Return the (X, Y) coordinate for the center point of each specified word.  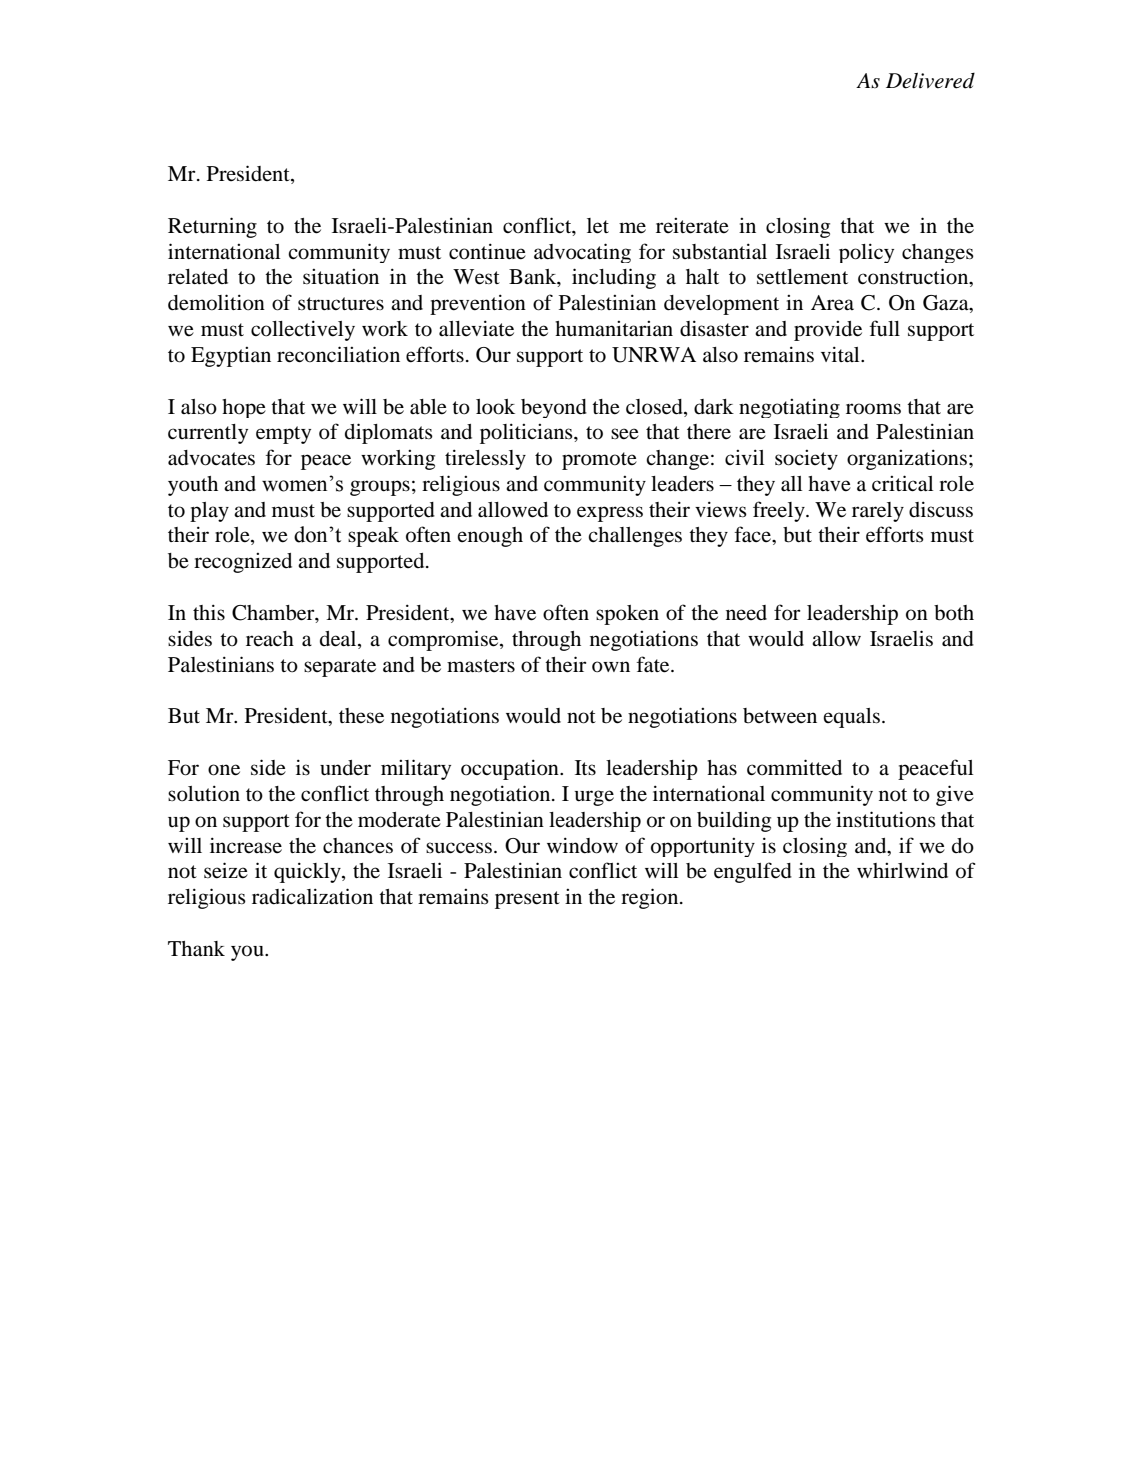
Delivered (930, 81)
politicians (527, 433)
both (954, 613)
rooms (873, 409)
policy (866, 253)
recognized (243, 563)
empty (283, 435)
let (598, 226)
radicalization (312, 896)
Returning (212, 227)
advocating (582, 253)
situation (341, 277)
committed (794, 767)
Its (585, 767)
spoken (627, 615)
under (345, 768)
